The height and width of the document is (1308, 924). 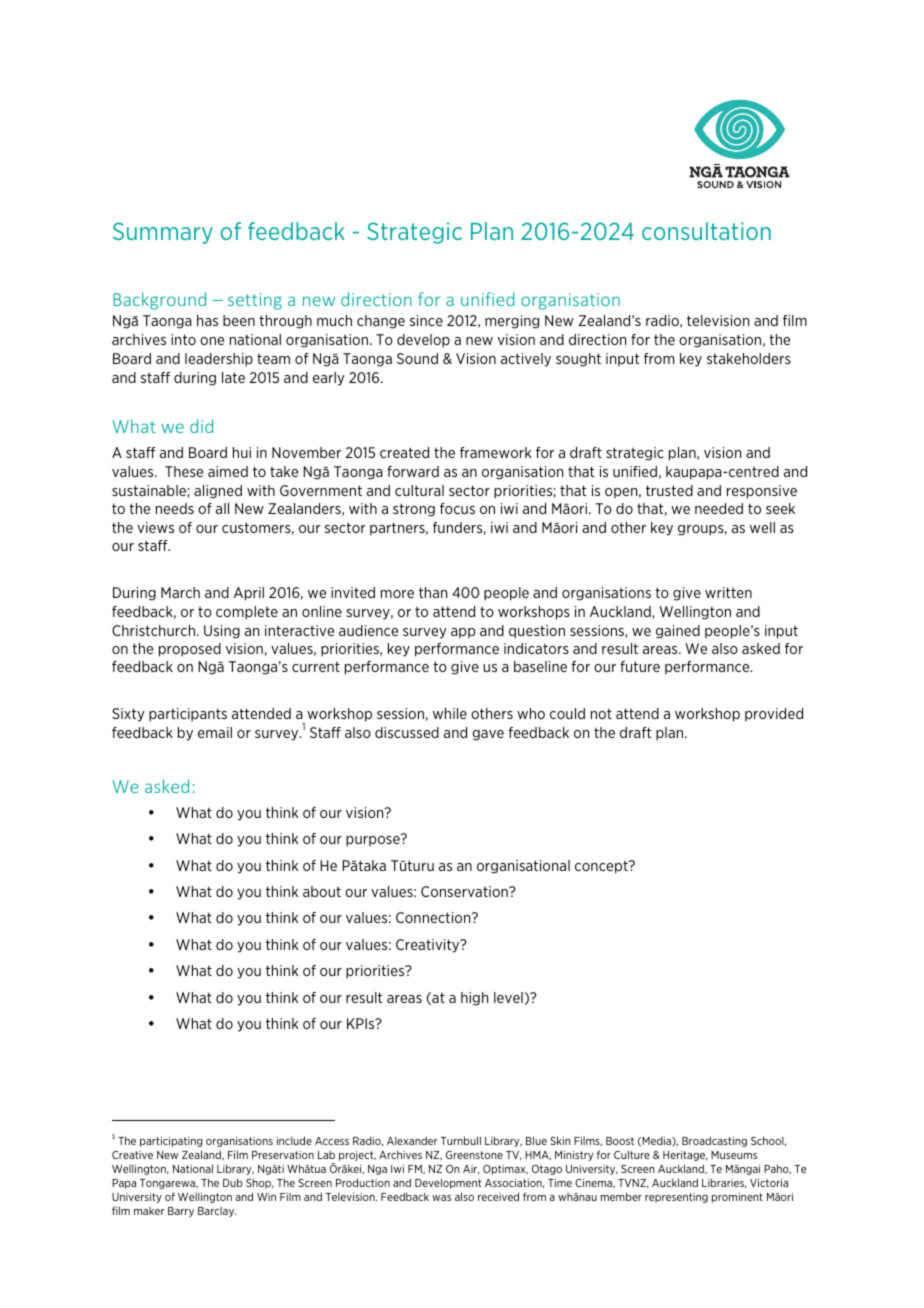 What do you see at coordinates (426, 320) in the document?
I see `since` at bounding box center [426, 320].
